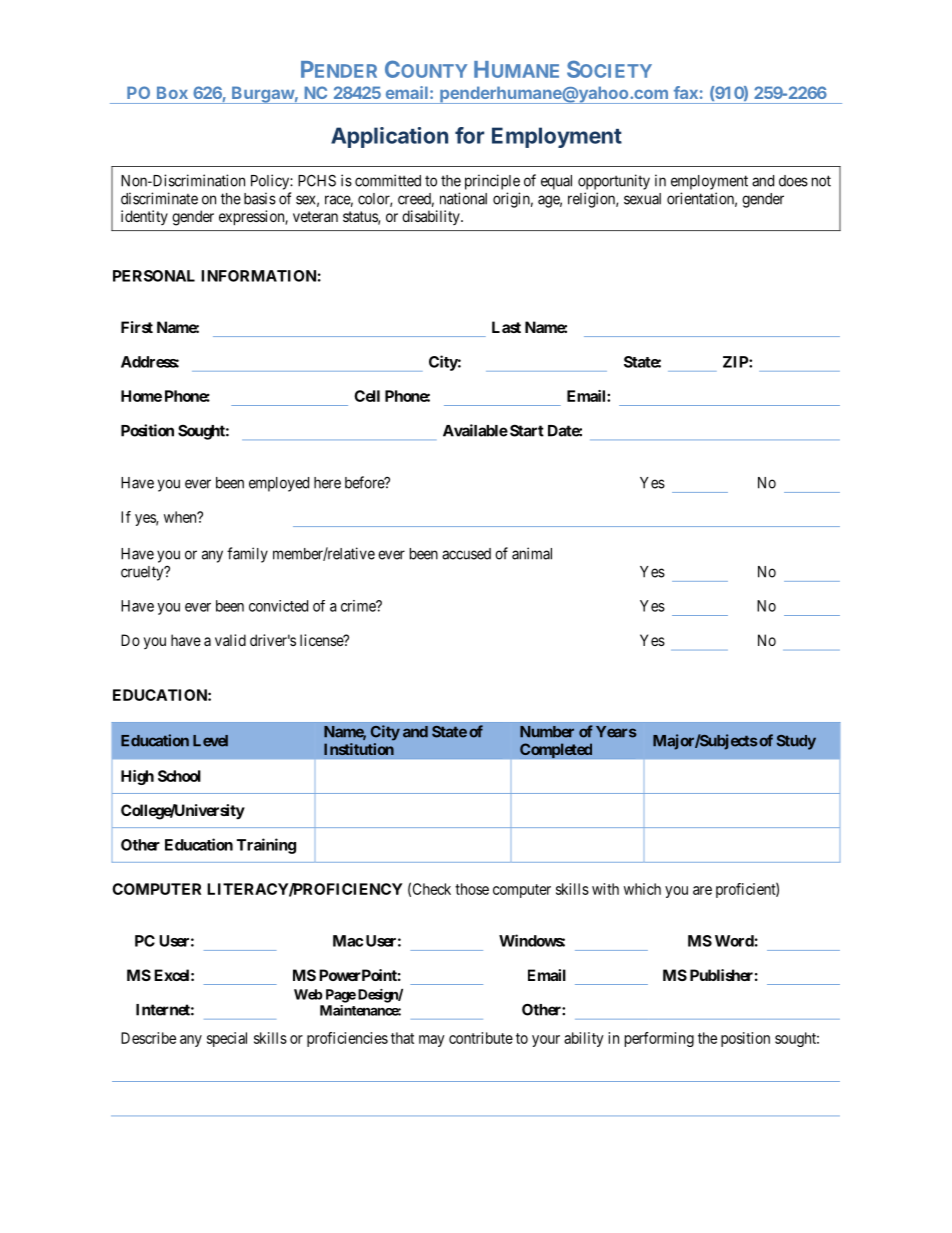 The image size is (952, 1233). I want to click on special, so click(227, 1039).
